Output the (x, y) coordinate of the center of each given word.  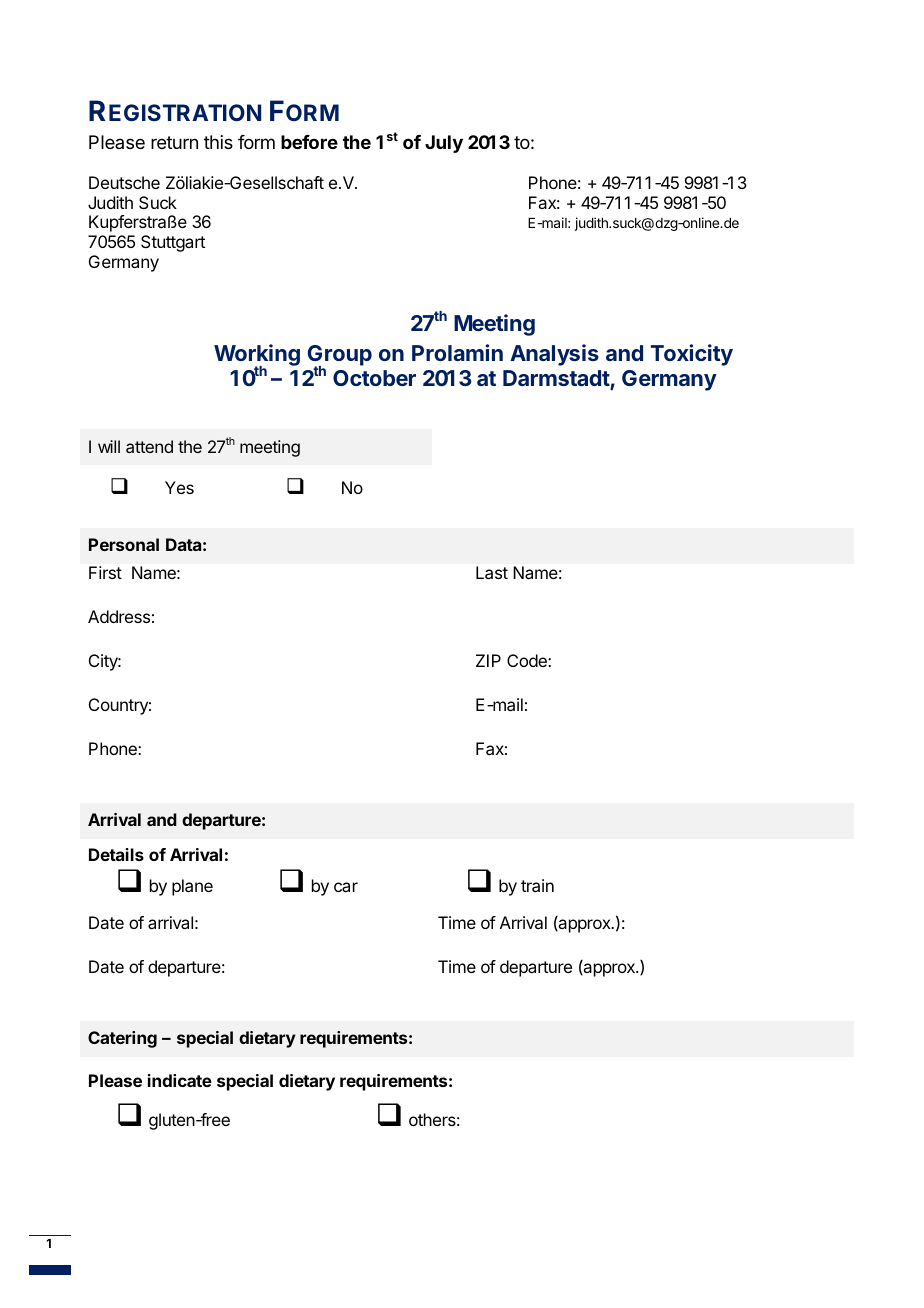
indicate (180, 1080)
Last (492, 572)
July (444, 144)
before (309, 142)
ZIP (488, 660)
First (105, 572)
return (174, 142)
